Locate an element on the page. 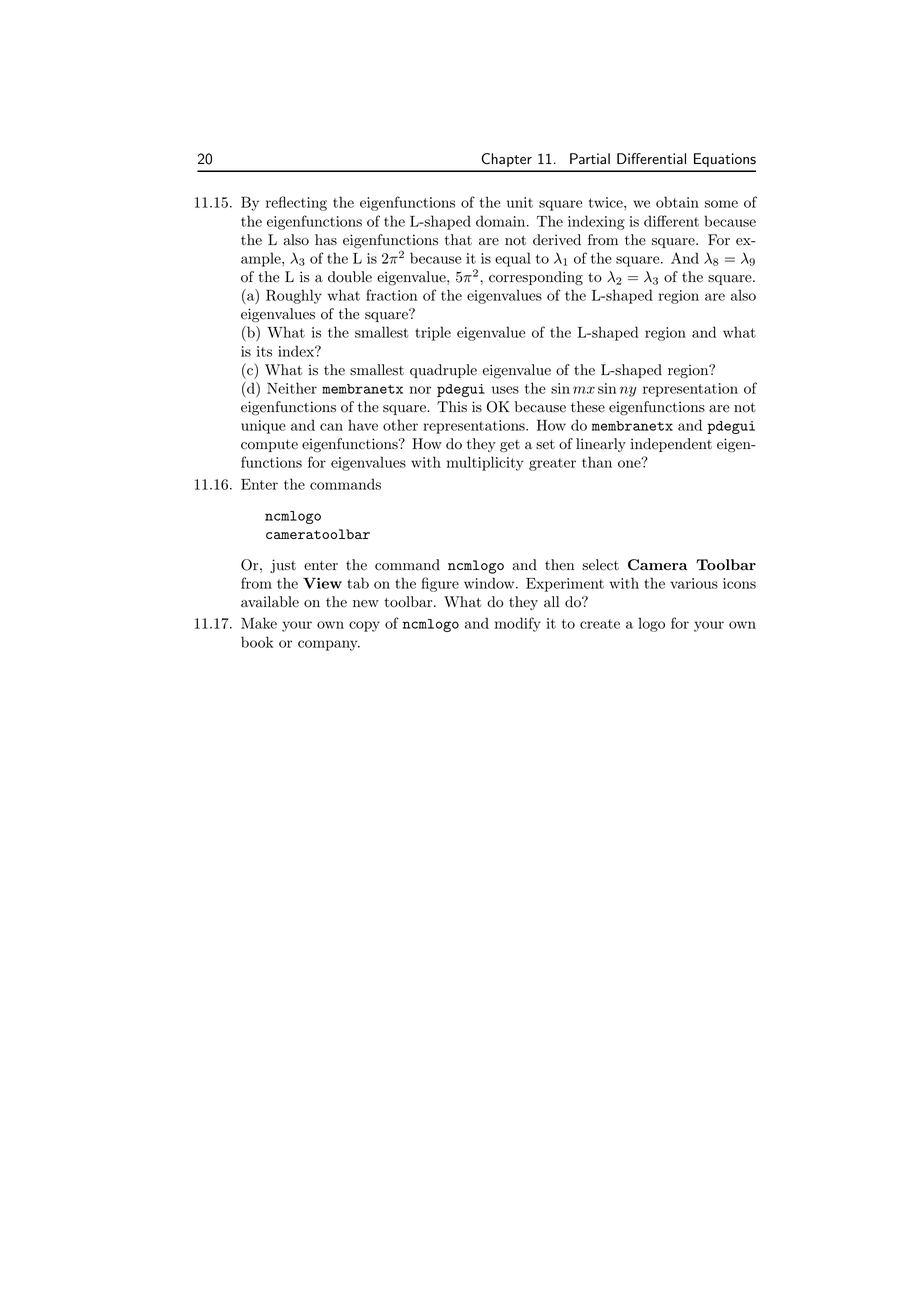 The width and height of the image is (924, 1308). company is located at coordinates (329, 645).
